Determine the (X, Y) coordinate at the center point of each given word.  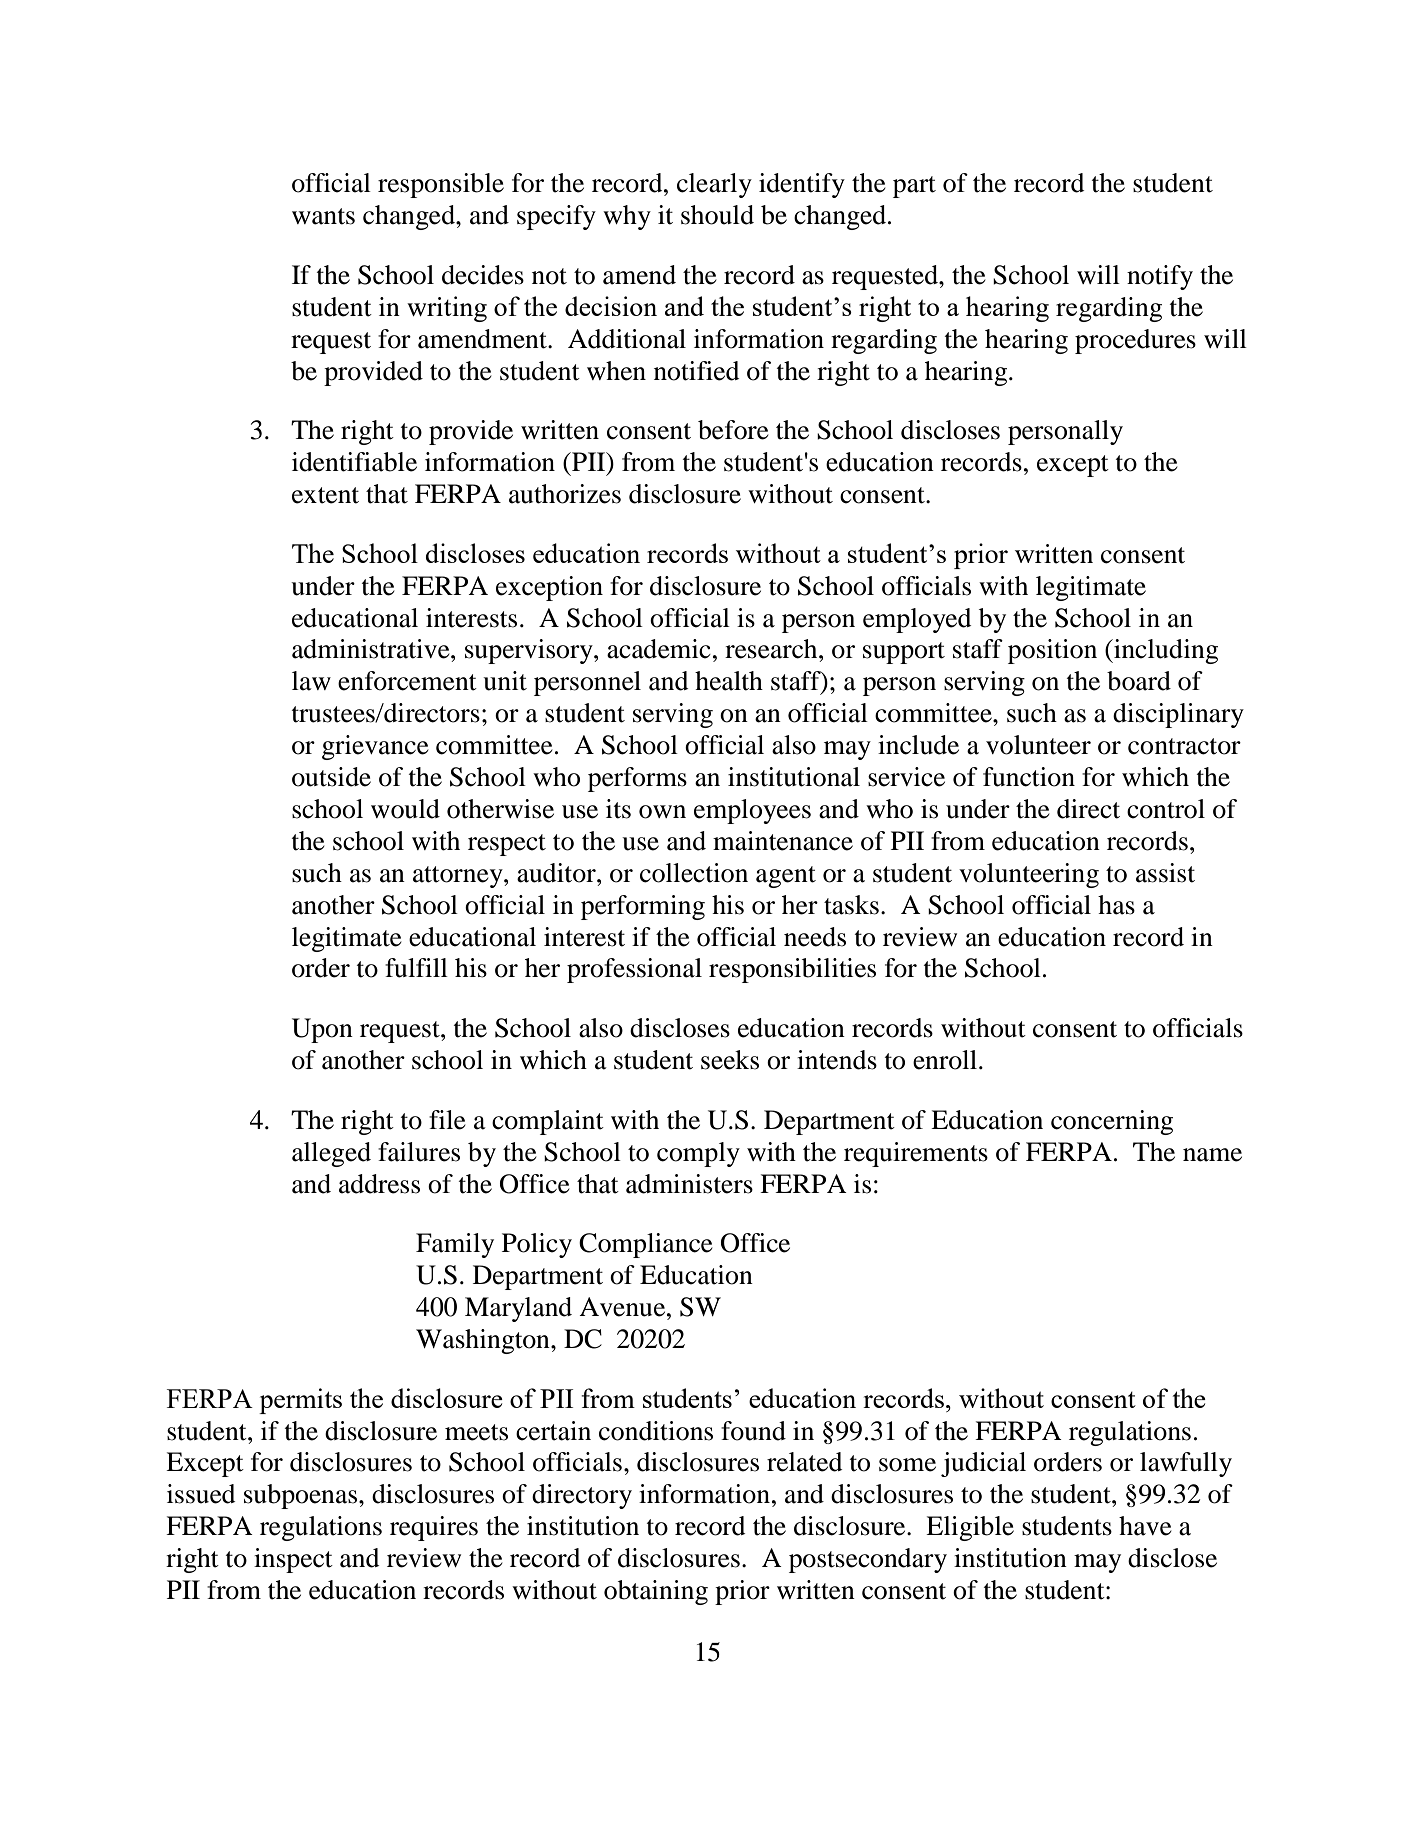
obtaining (656, 1592)
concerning (1112, 1122)
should (717, 215)
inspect (293, 1560)
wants (323, 216)
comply (698, 1154)
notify (1160, 277)
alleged (331, 1154)
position (1052, 651)
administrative (372, 649)
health (729, 681)
